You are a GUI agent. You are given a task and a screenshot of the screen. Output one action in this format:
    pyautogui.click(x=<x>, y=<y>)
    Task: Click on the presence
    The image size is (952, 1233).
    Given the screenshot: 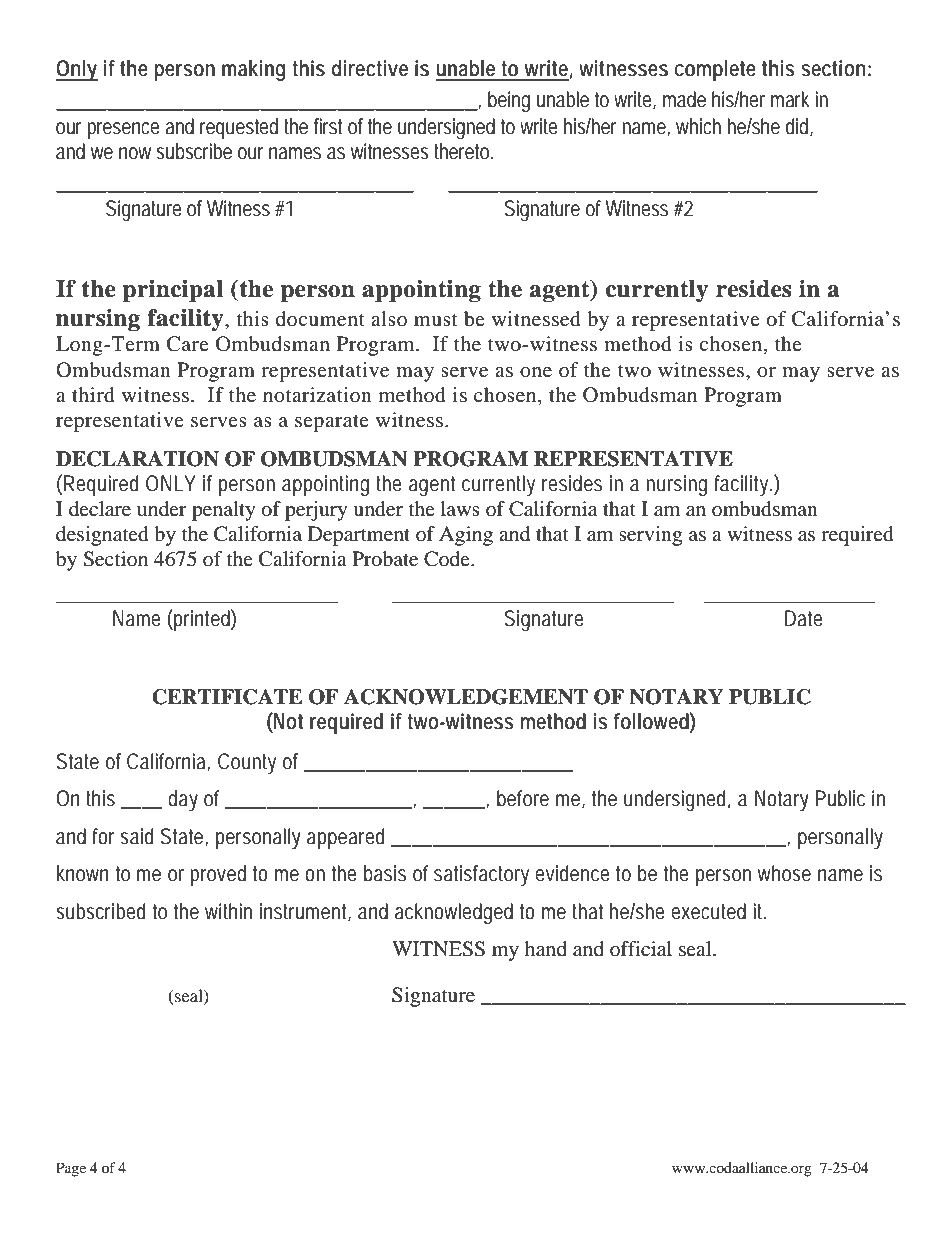 What is the action you would take?
    pyautogui.click(x=123, y=130)
